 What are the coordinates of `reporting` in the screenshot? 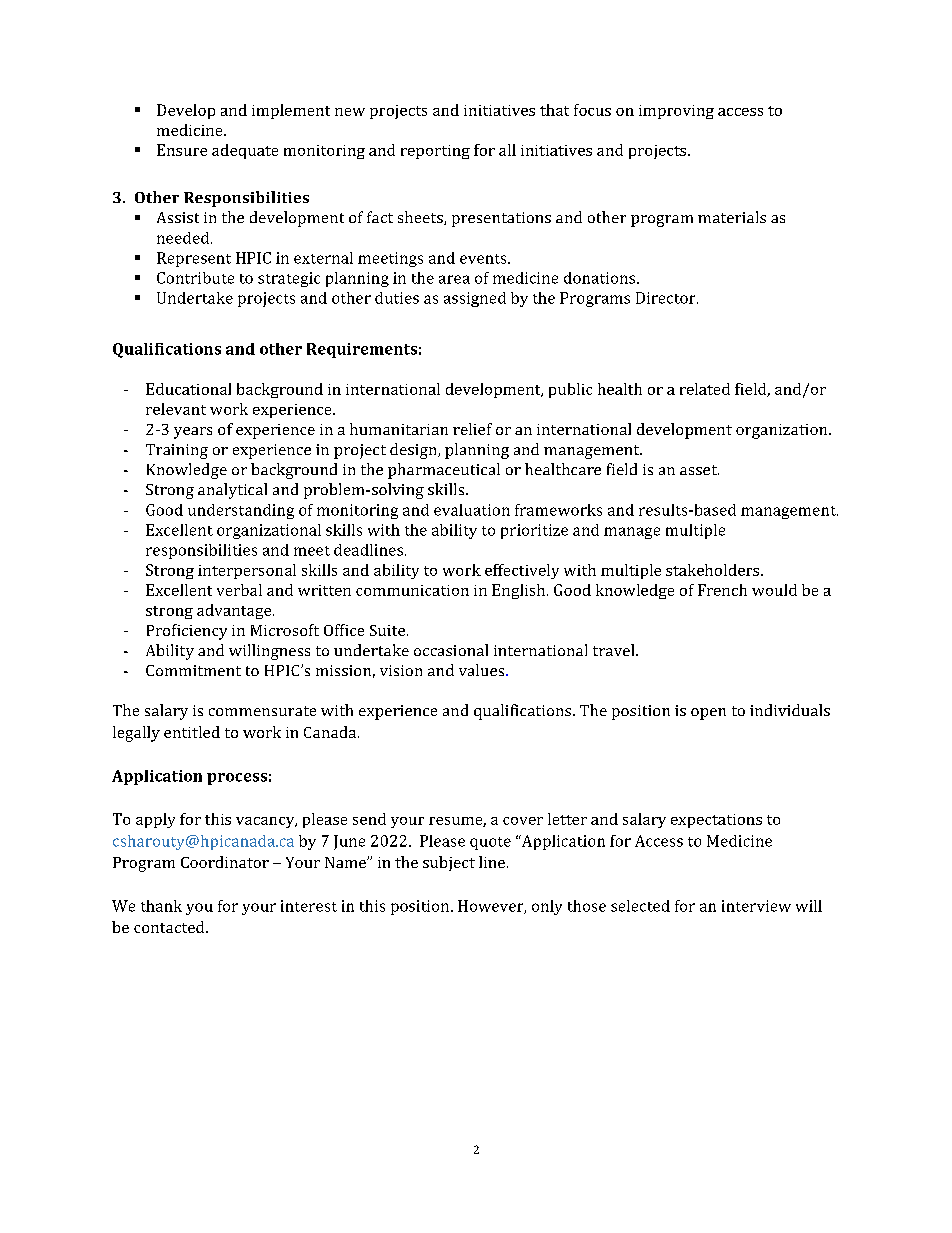 It's located at (435, 152).
